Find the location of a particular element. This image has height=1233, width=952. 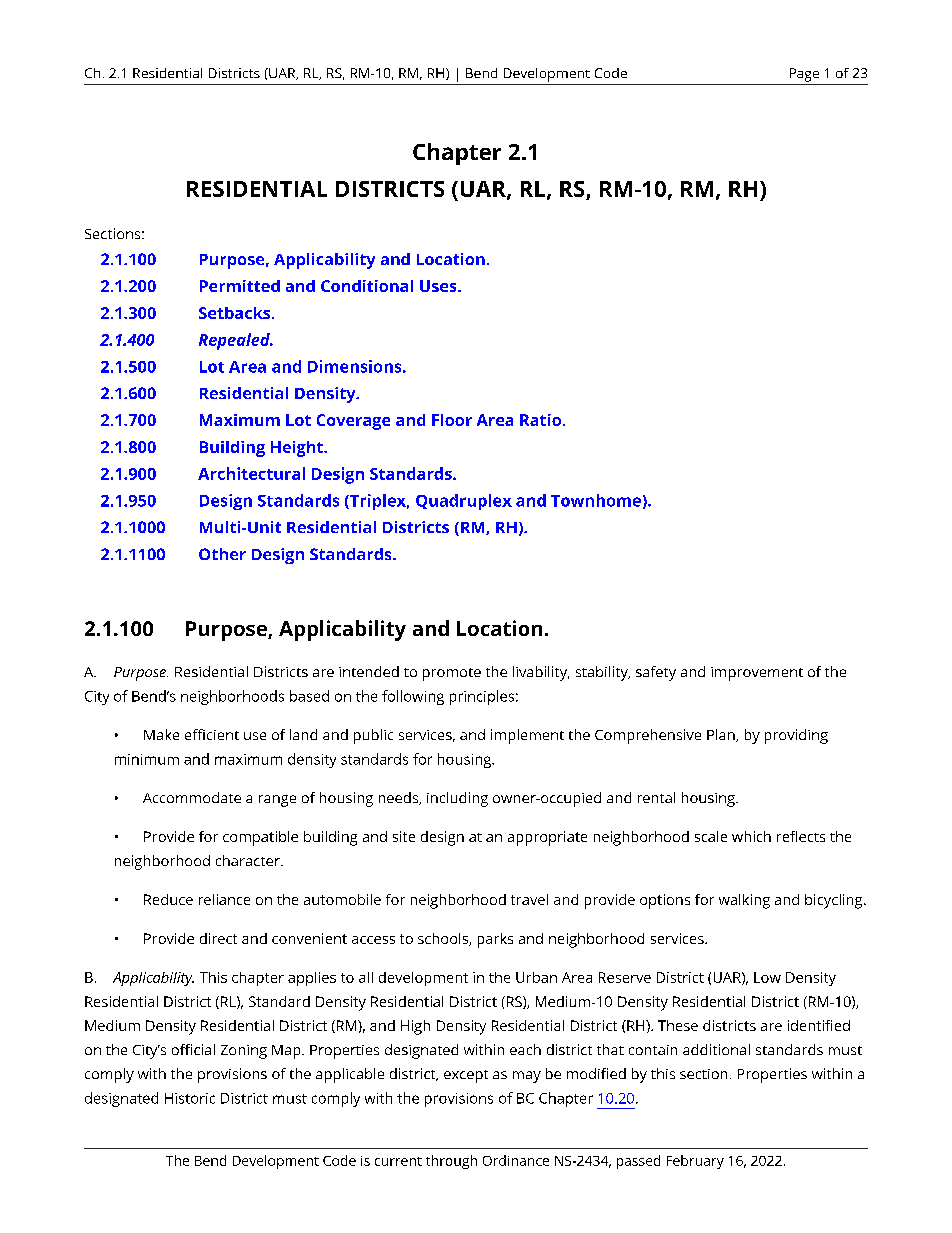

Ratio is located at coordinates (542, 420).
